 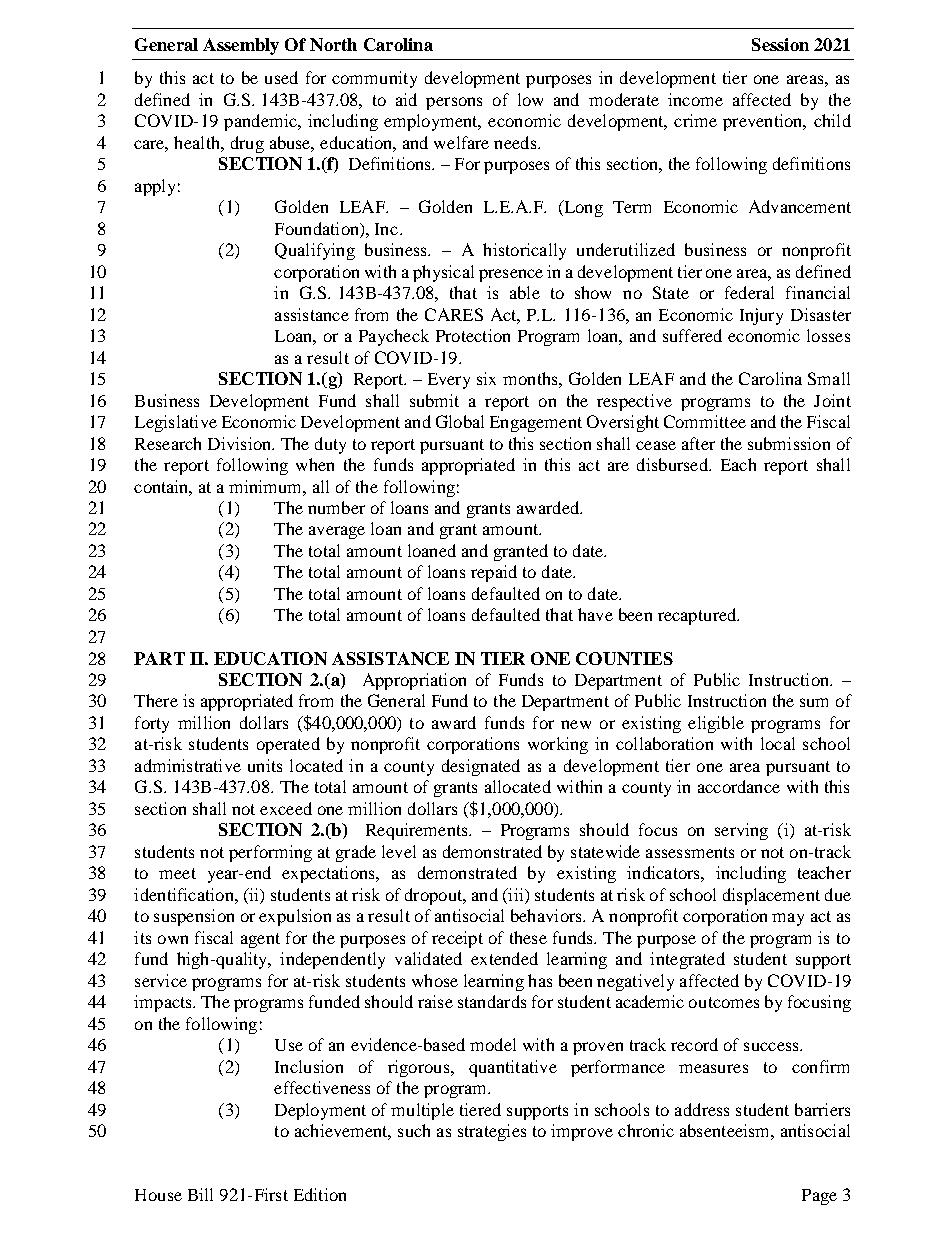 What do you see at coordinates (481, 767) in the image?
I see `designated` at bounding box center [481, 767].
